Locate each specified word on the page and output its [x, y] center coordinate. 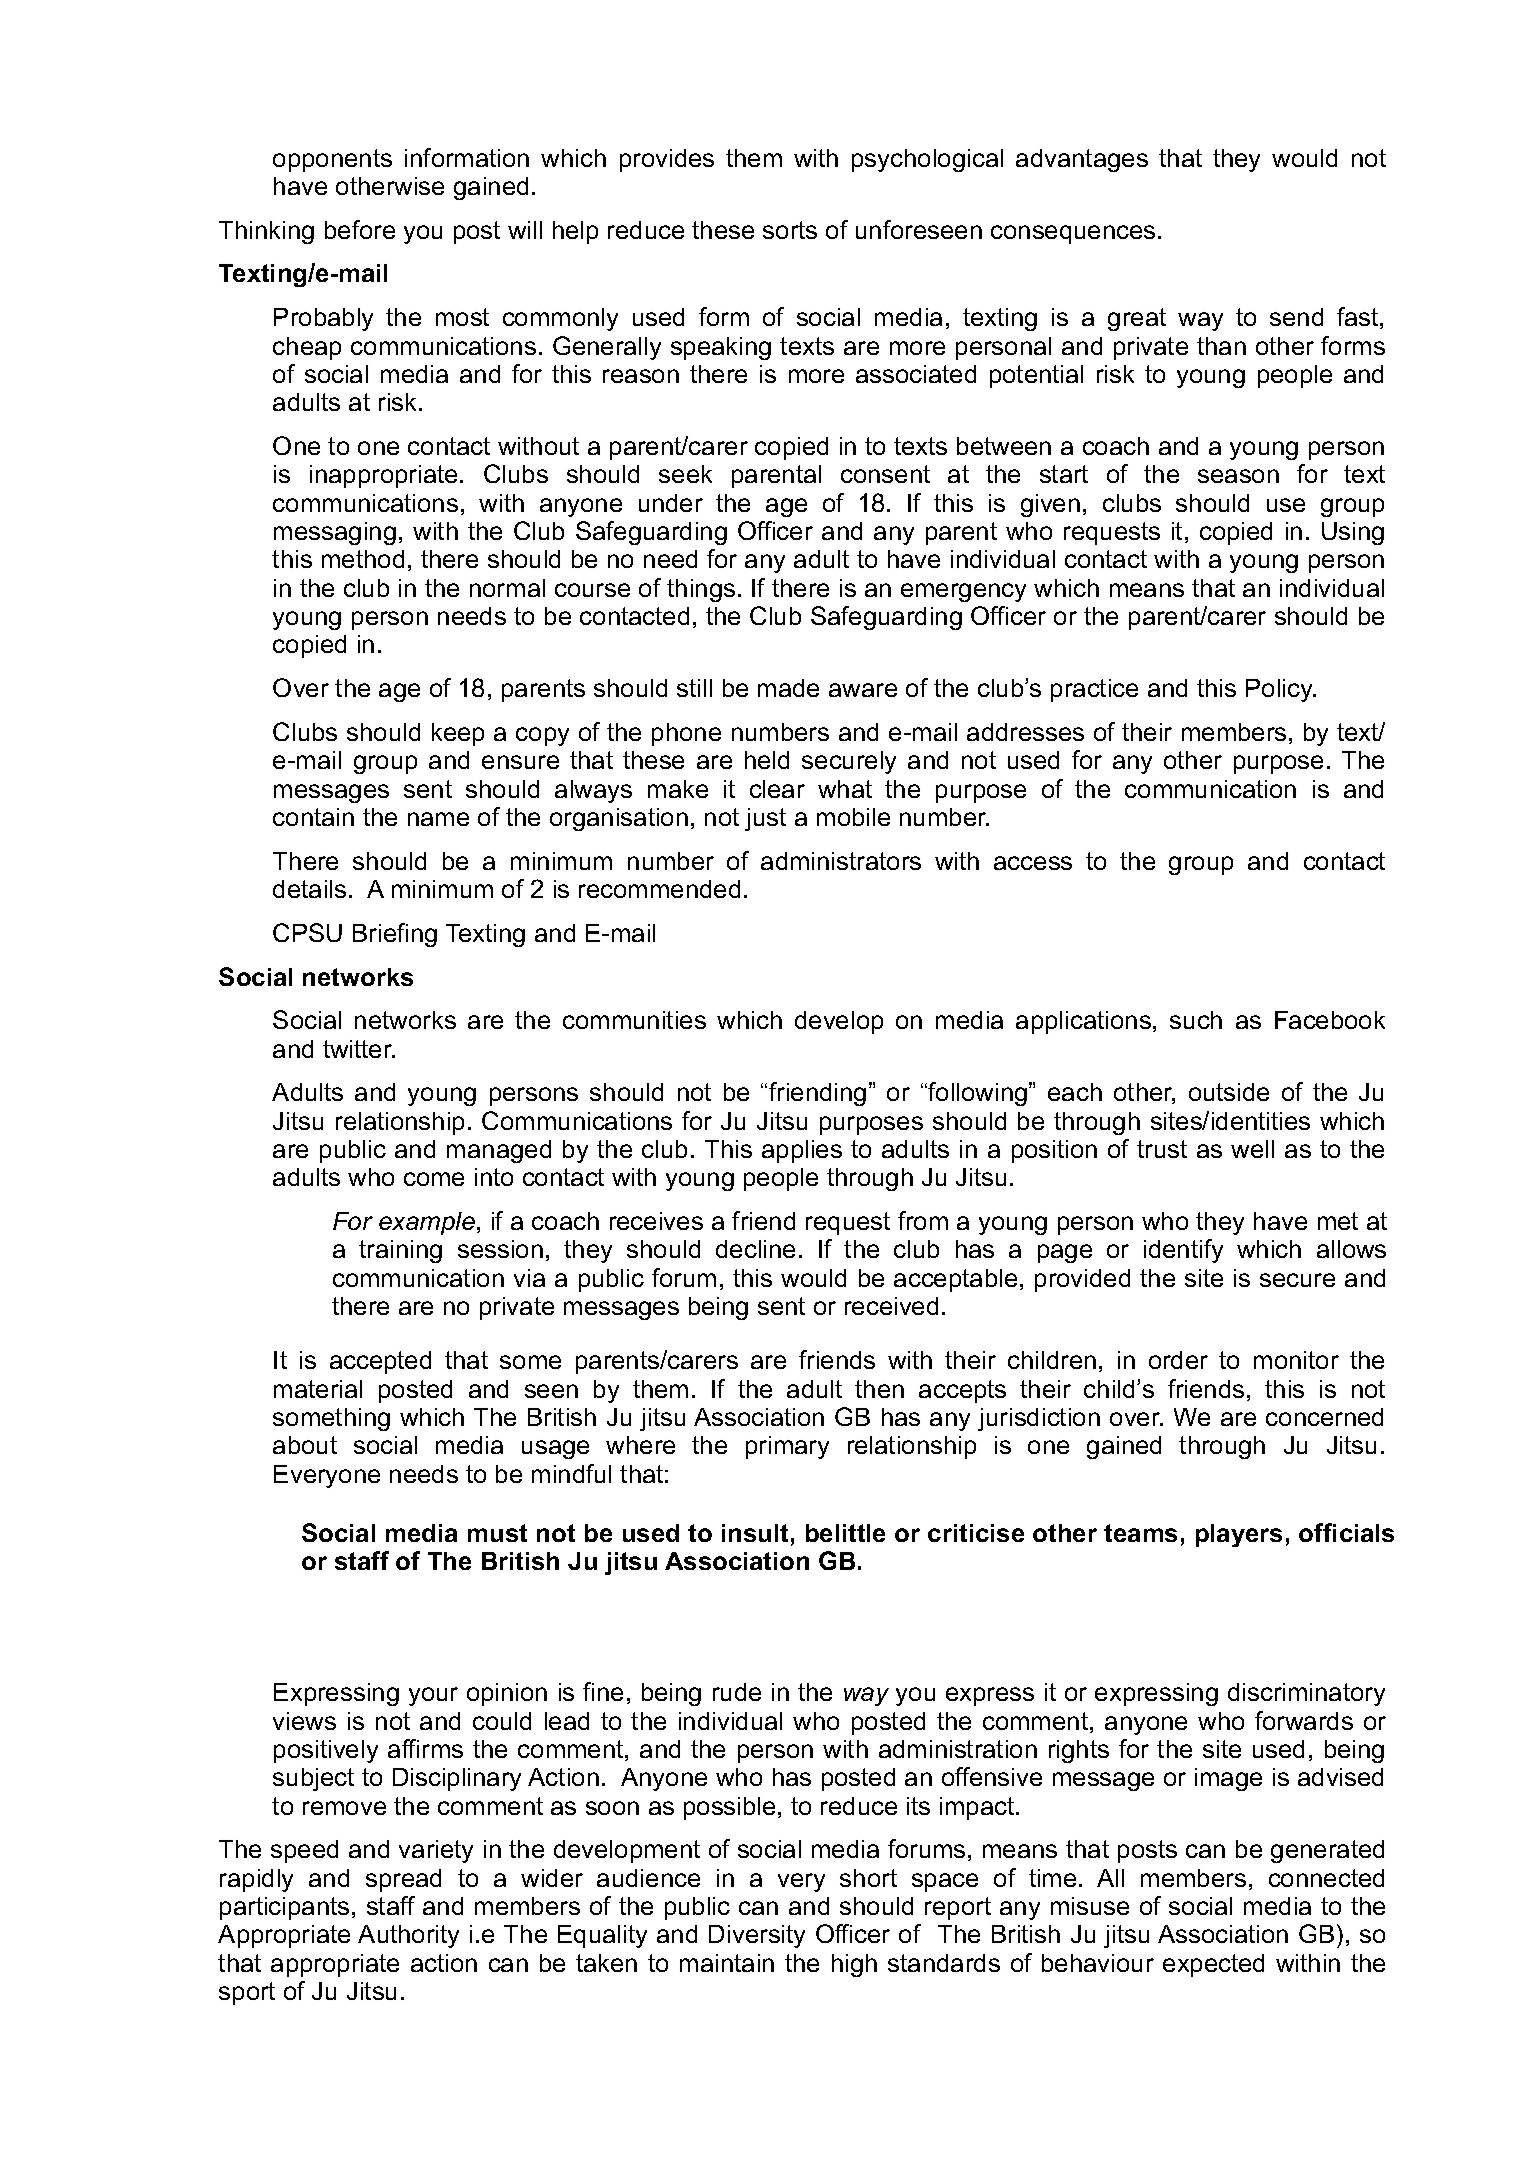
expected [1213, 1965]
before [360, 229]
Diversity [757, 1936]
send [1296, 317]
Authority [408, 1936]
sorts [790, 230]
